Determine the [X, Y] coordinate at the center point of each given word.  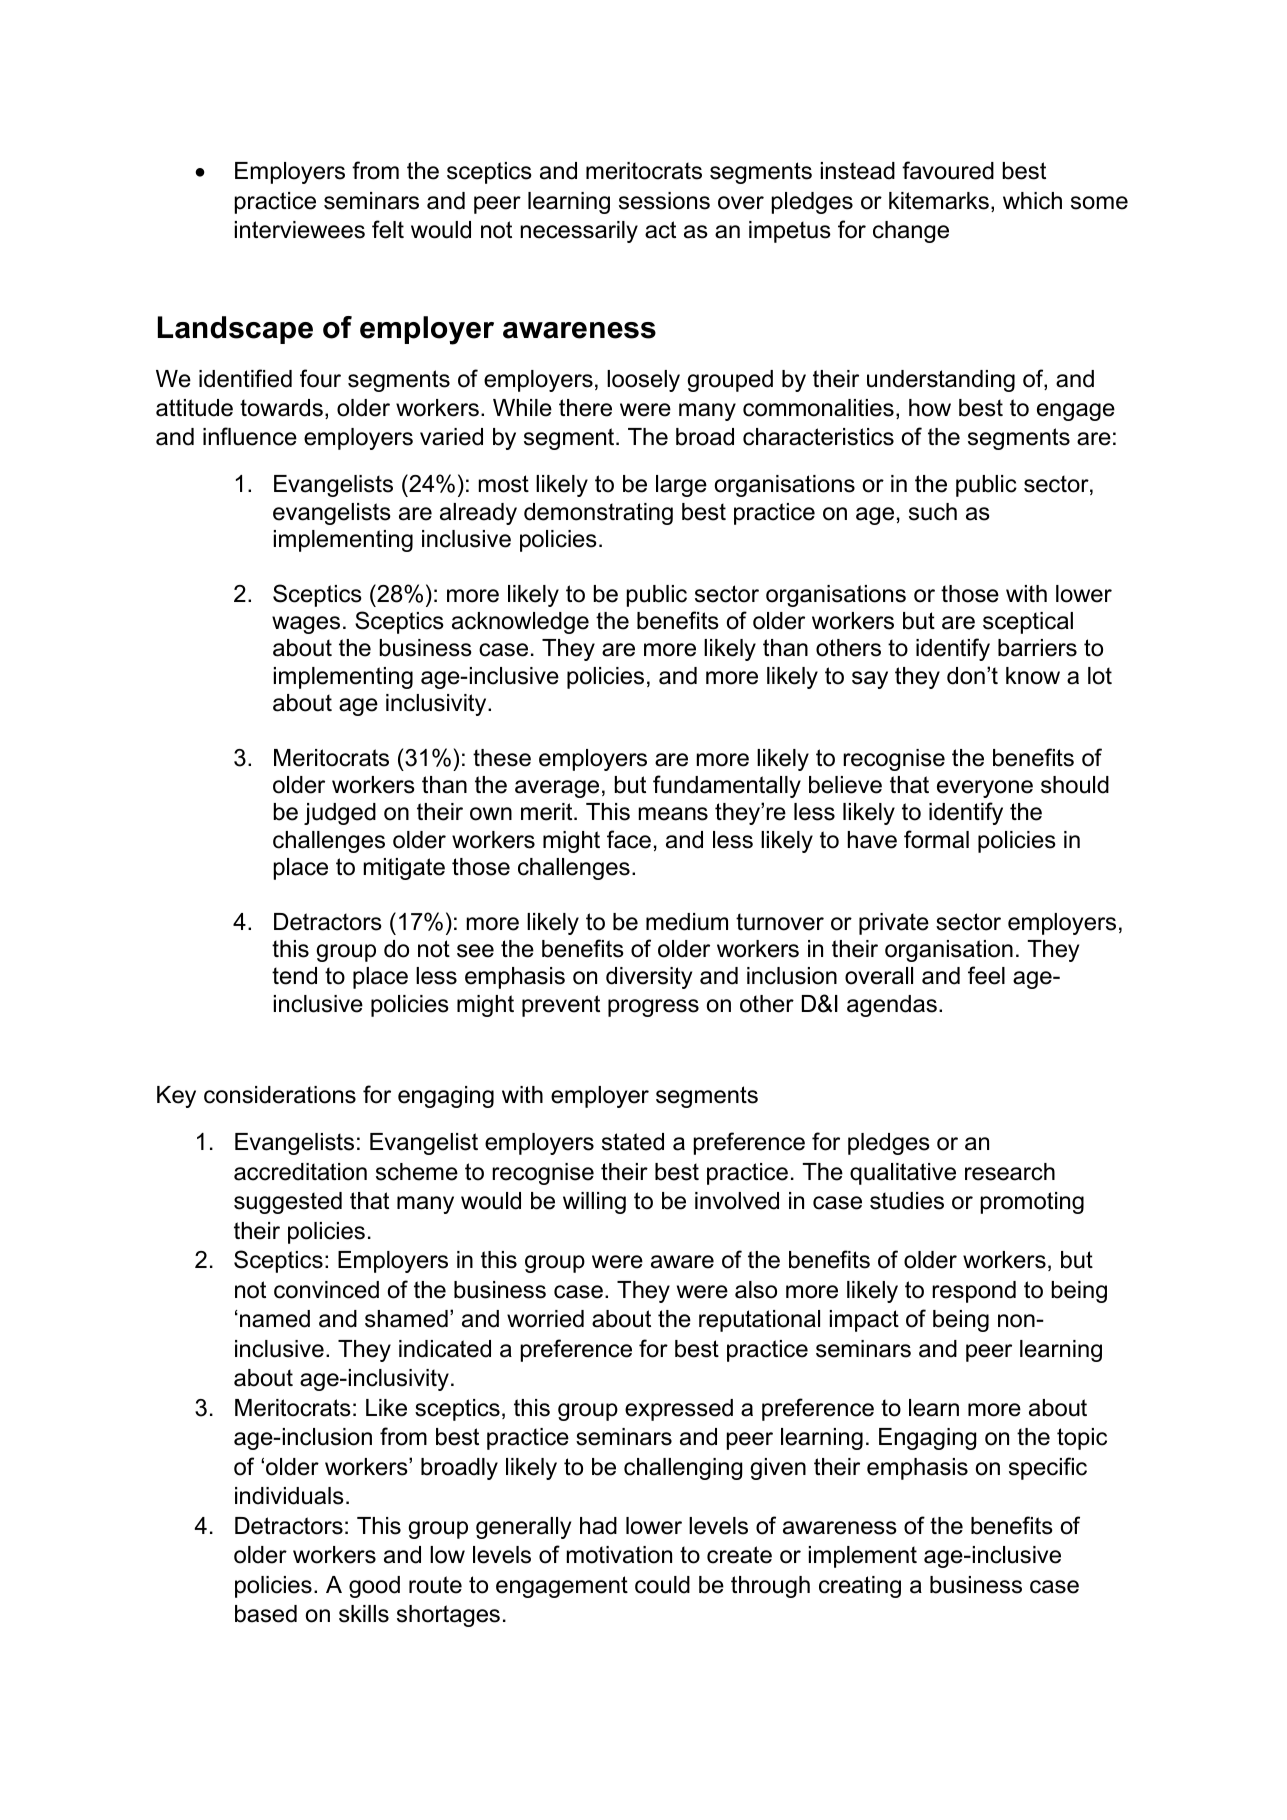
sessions [664, 201]
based [266, 1614]
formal [936, 839]
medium [687, 922]
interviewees [300, 230]
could [662, 1585]
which [1032, 201]
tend [294, 976]
